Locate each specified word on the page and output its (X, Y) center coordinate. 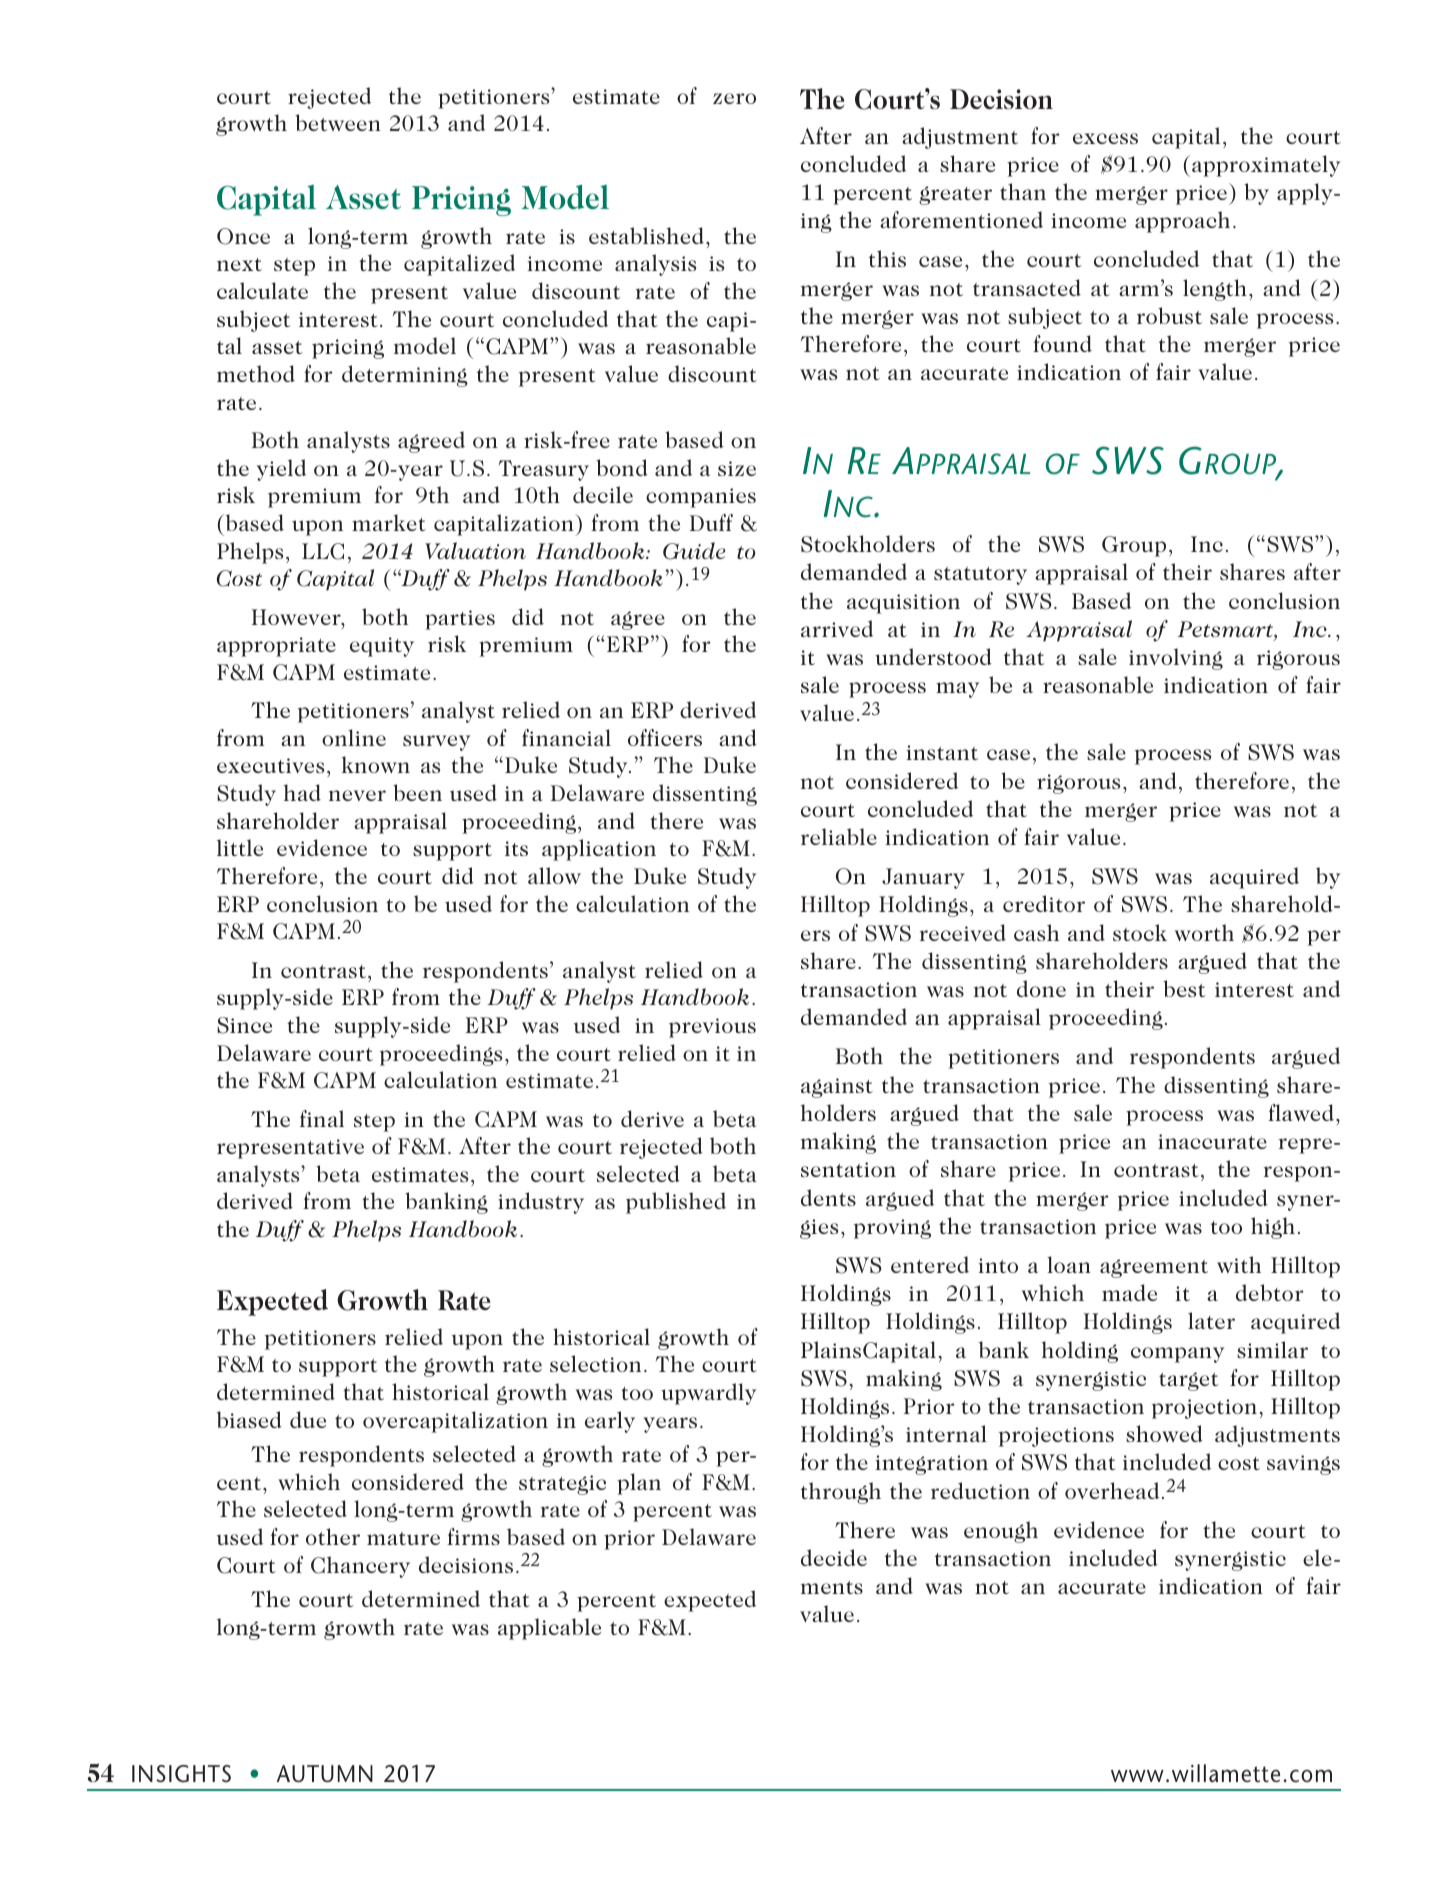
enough (1001, 1532)
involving (1176, 659)
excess (1105, 138)
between (338, 122)
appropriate (276, 647)
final (322, 1118)
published (676, 1203)
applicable (549, 1629)
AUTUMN (325, 1774)
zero (734, 98)
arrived (837, 628)
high (1273, 1228)
